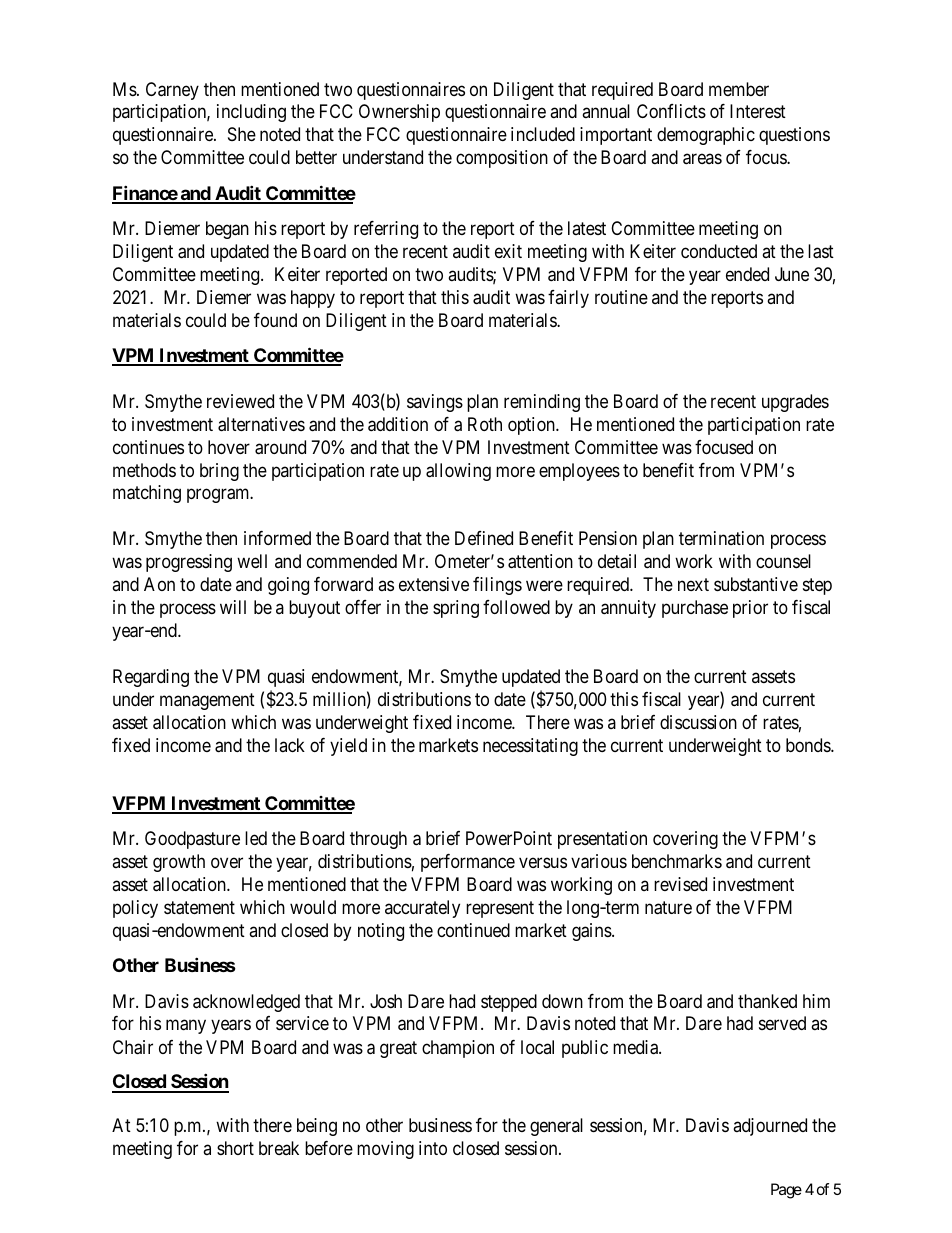 The width and height of the screenshot is (952, 1233). I want to click on reviewed, so click(240, 401).
